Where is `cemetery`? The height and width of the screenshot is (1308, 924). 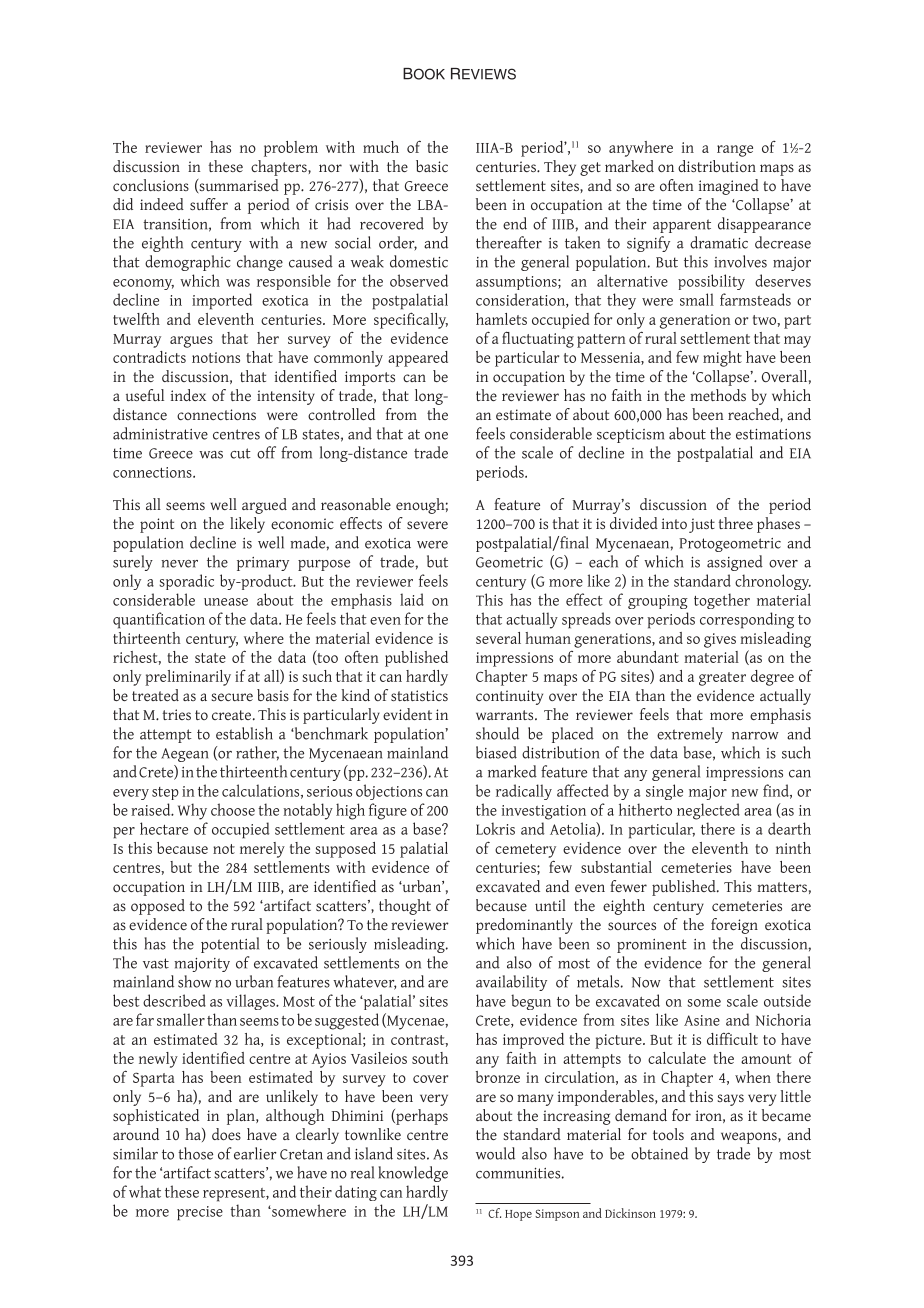
cemetery is located at coordinates (525, 851).
